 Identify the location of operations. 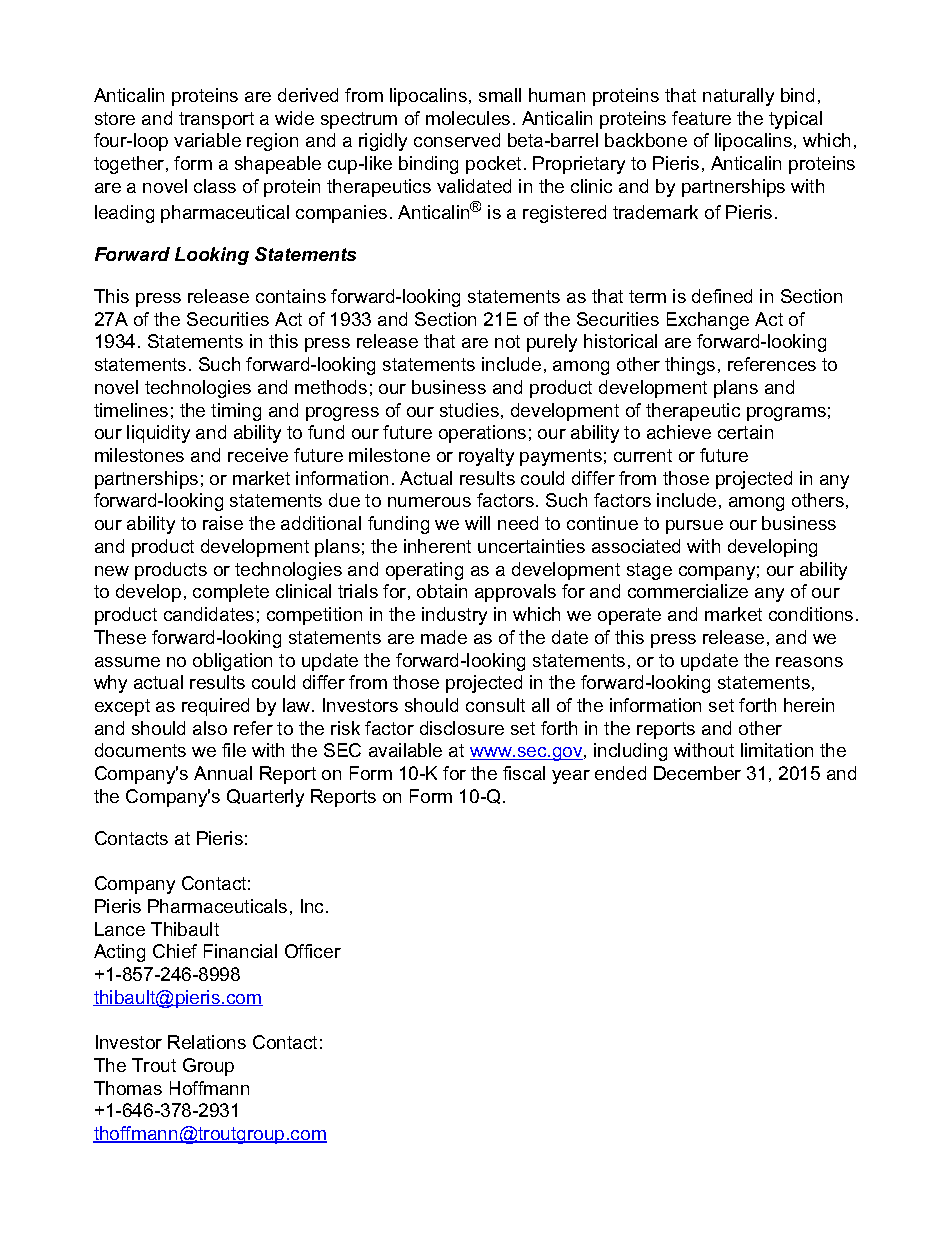
(482, 434).
